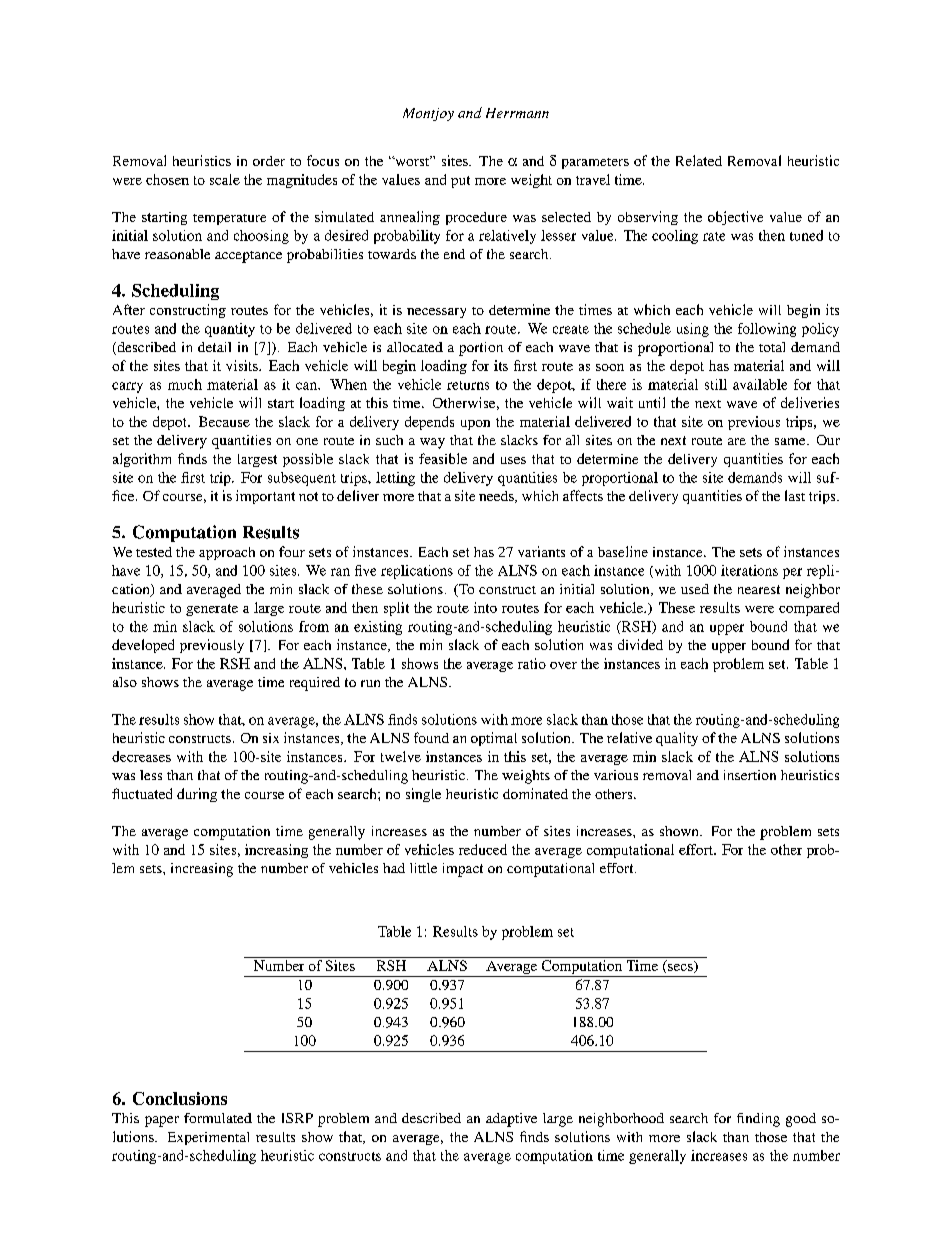  I want to click on reduced, so click(483, 849).
